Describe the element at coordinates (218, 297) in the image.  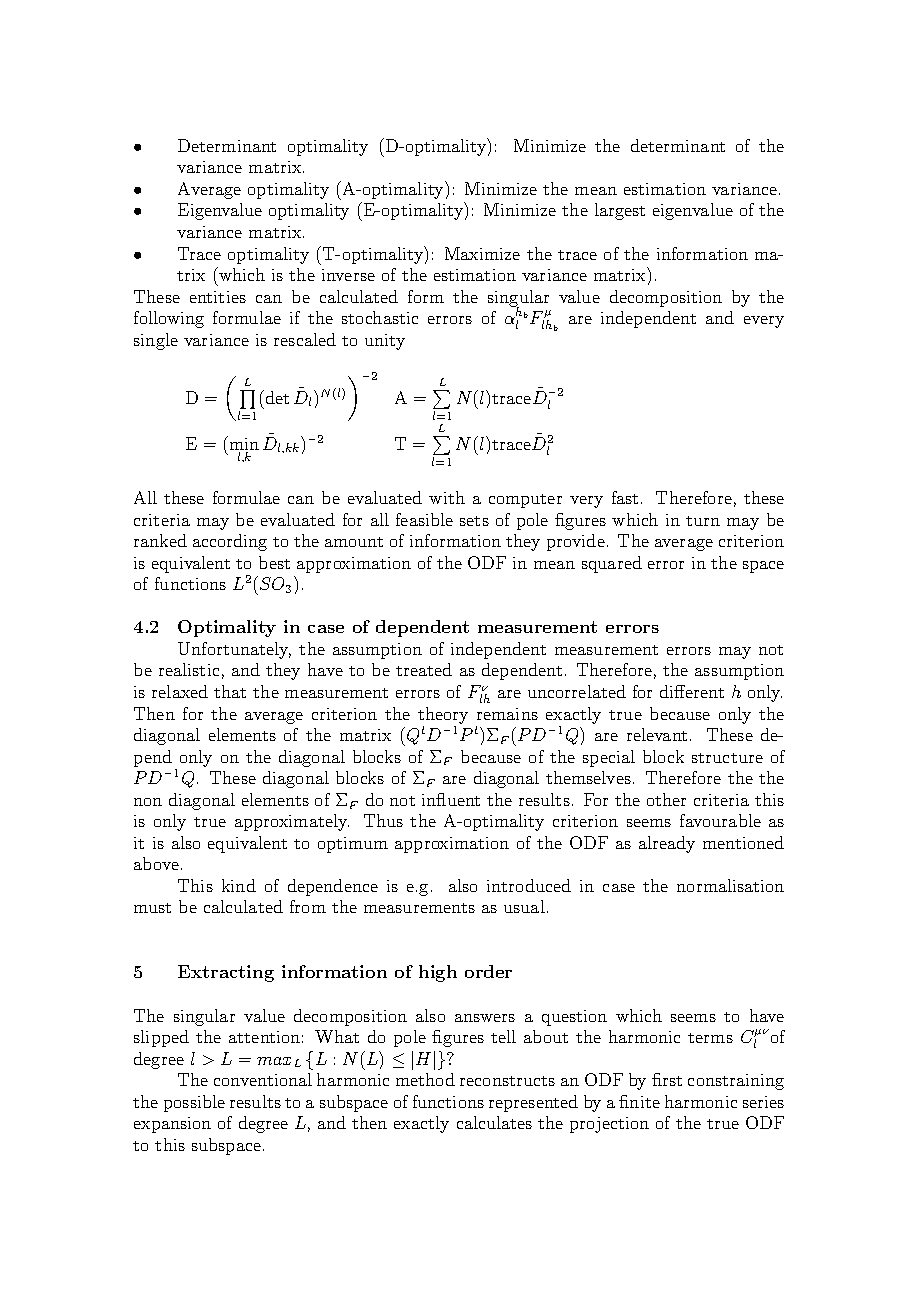
I see `entities` at that location.
